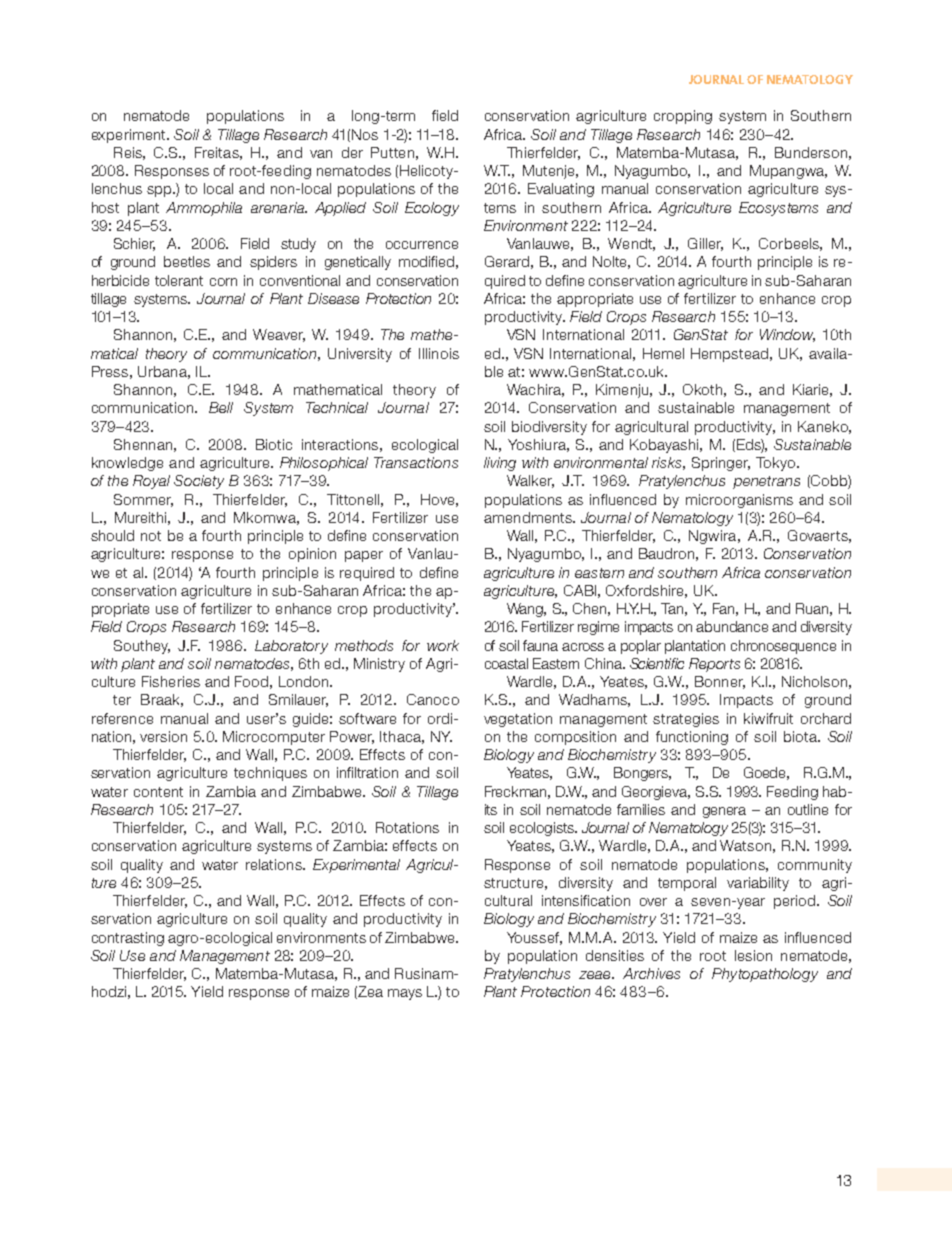 The height and width of the screenshot is (1257, 952). I want to click on host, so click(105, 207).
